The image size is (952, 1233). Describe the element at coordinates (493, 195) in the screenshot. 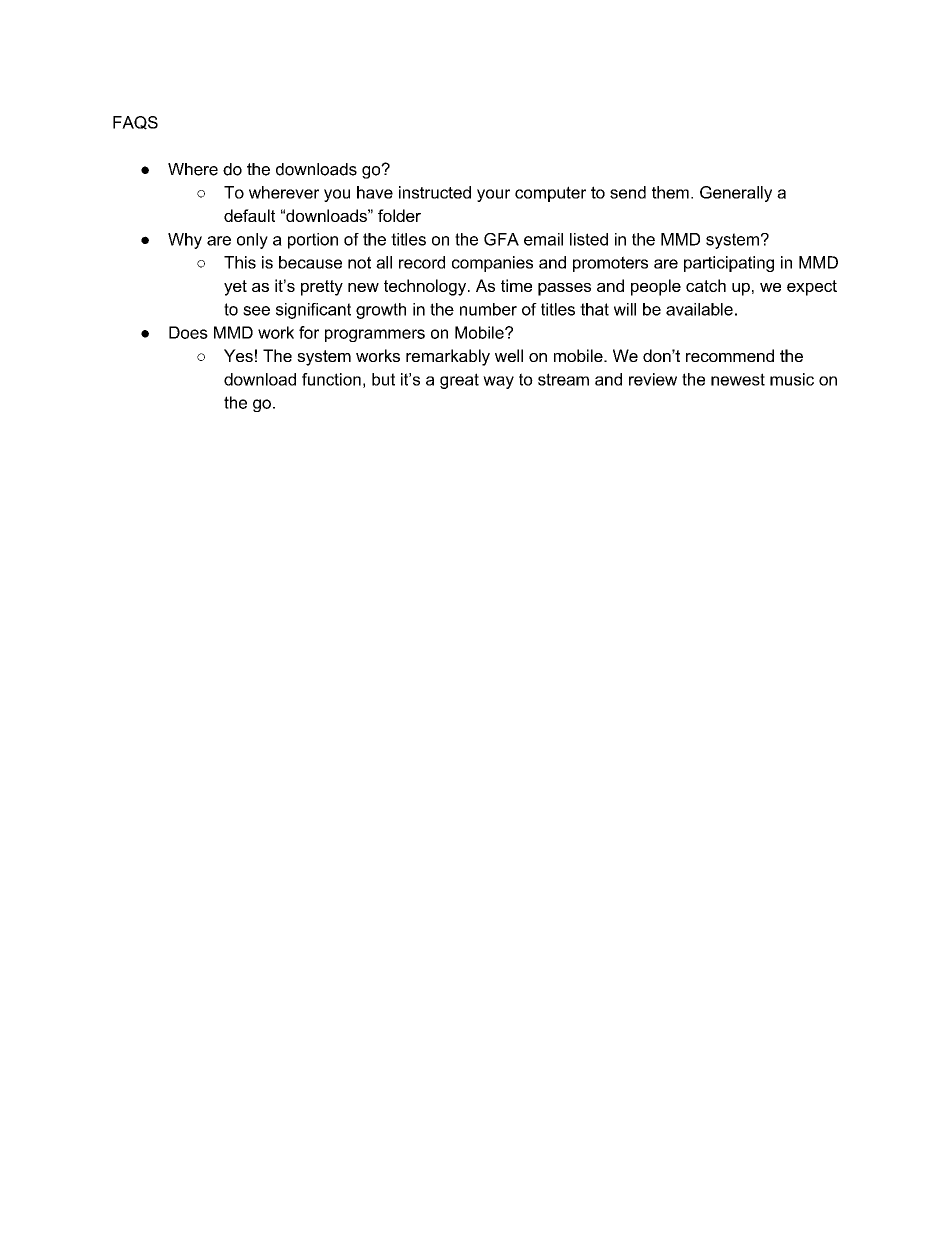

I see `your` at that location.
